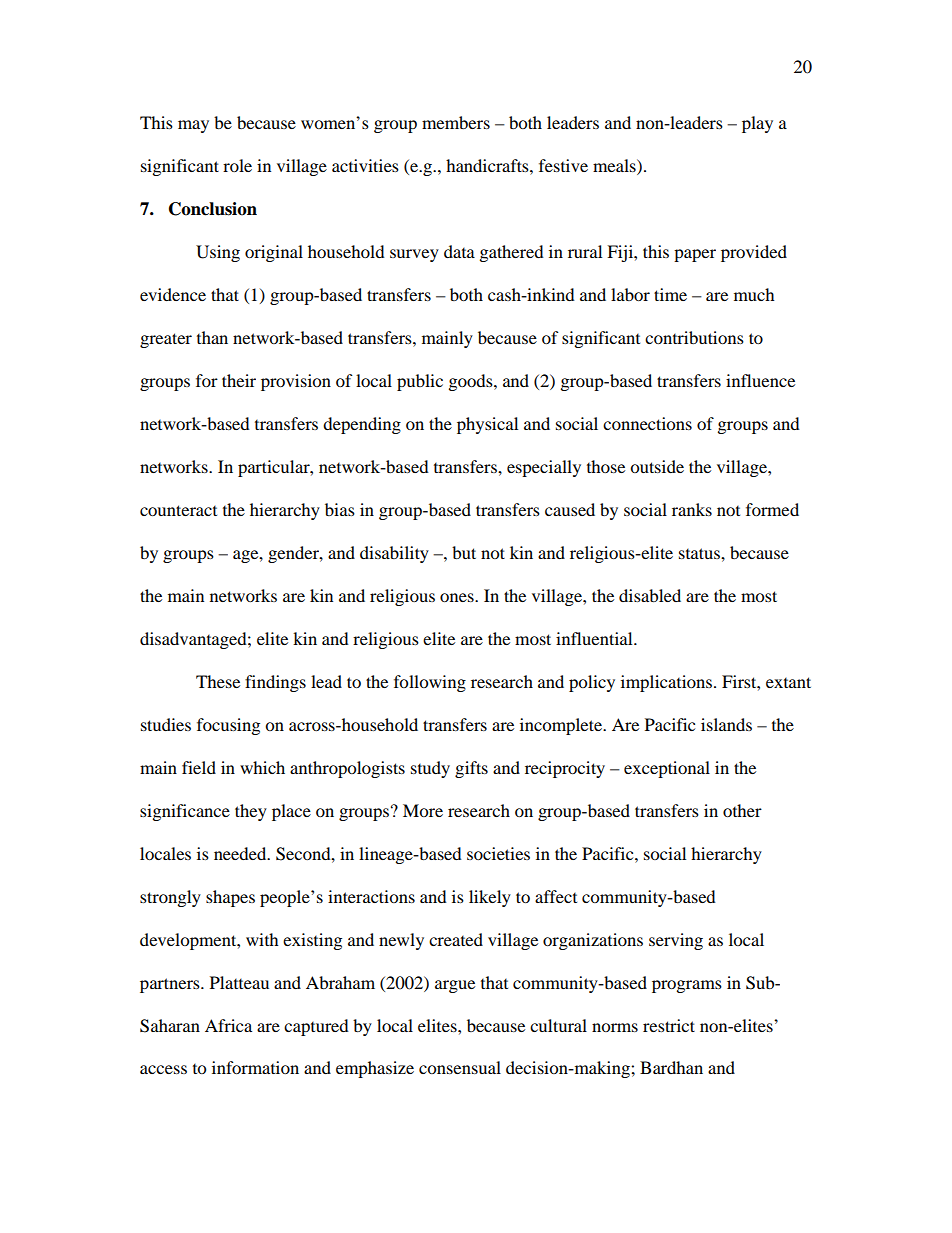  I want to click on information, so click(255, 1067).
